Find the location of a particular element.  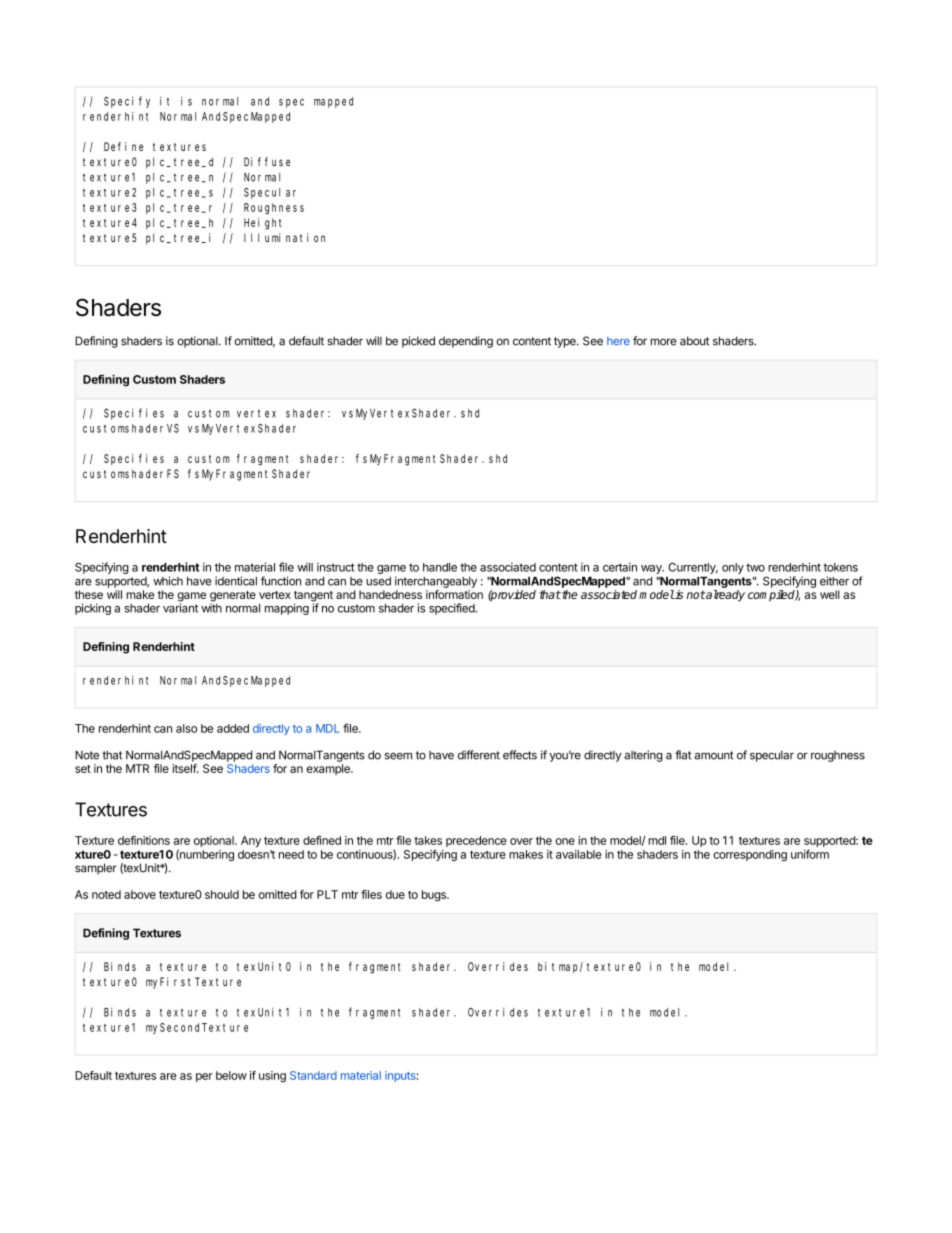

handle is located at coordinates (440, 567).
